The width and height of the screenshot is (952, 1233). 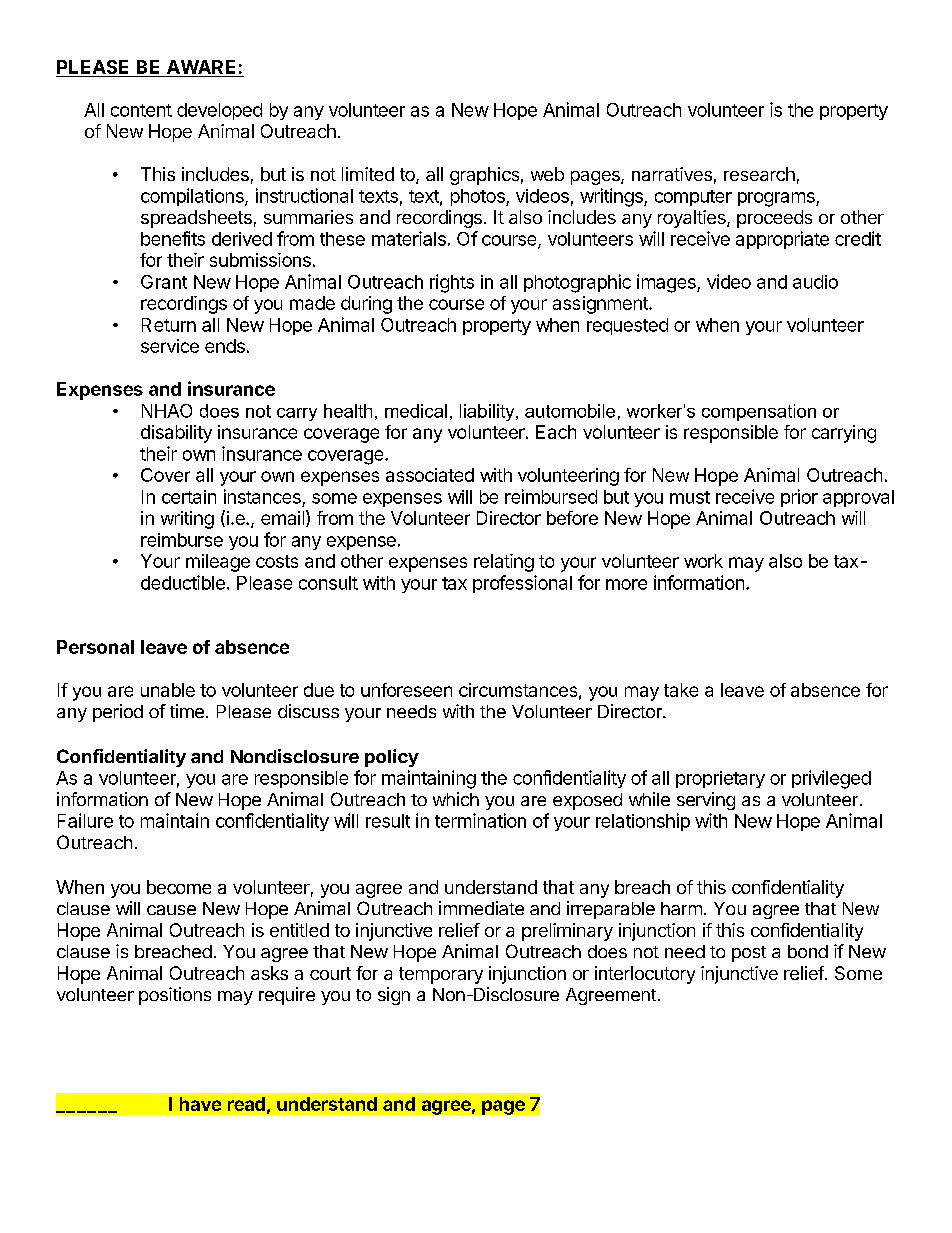 I want to click on temporary, so click(x=441, y=975).
